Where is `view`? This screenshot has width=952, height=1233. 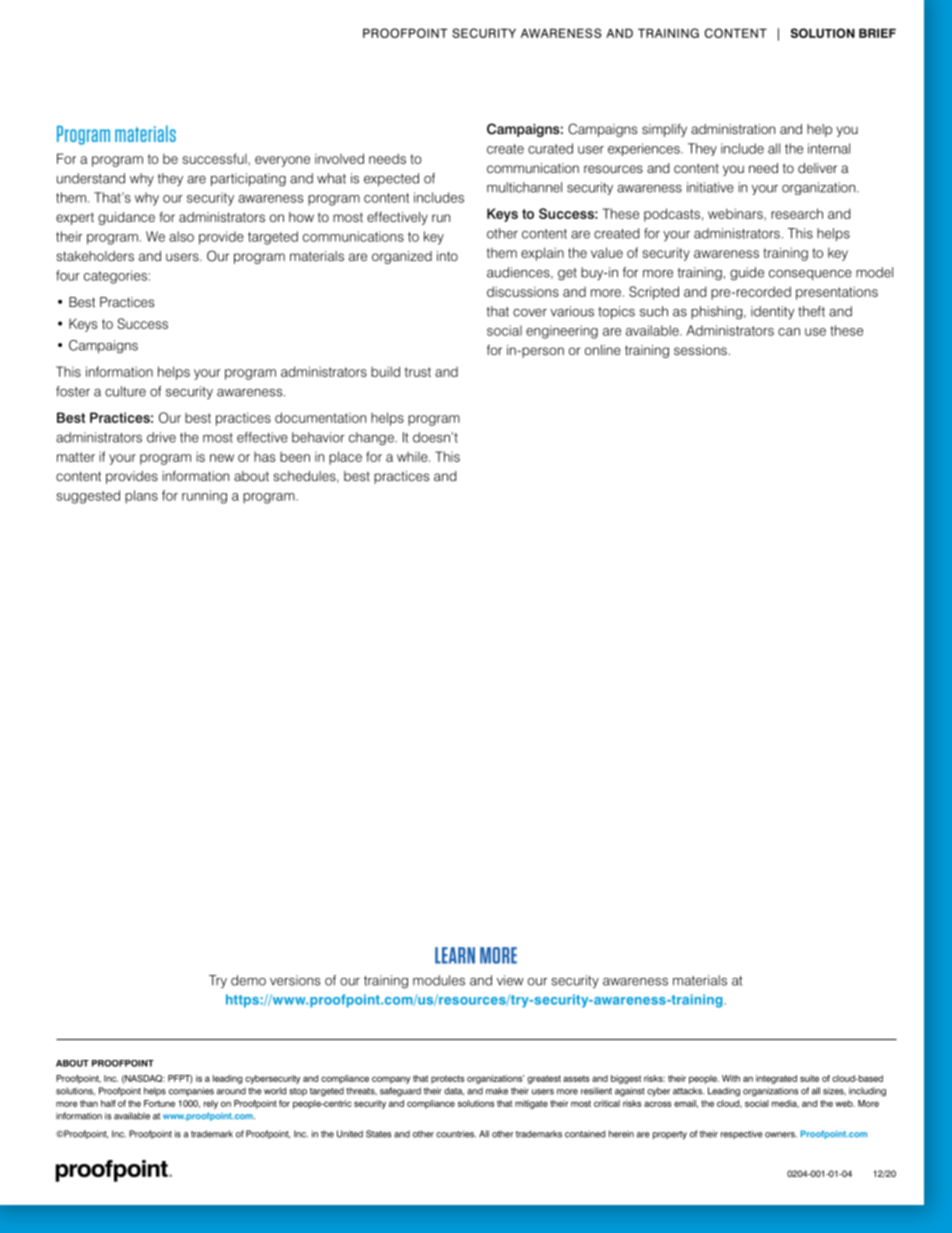
view is located at coordinates (510, 980).
